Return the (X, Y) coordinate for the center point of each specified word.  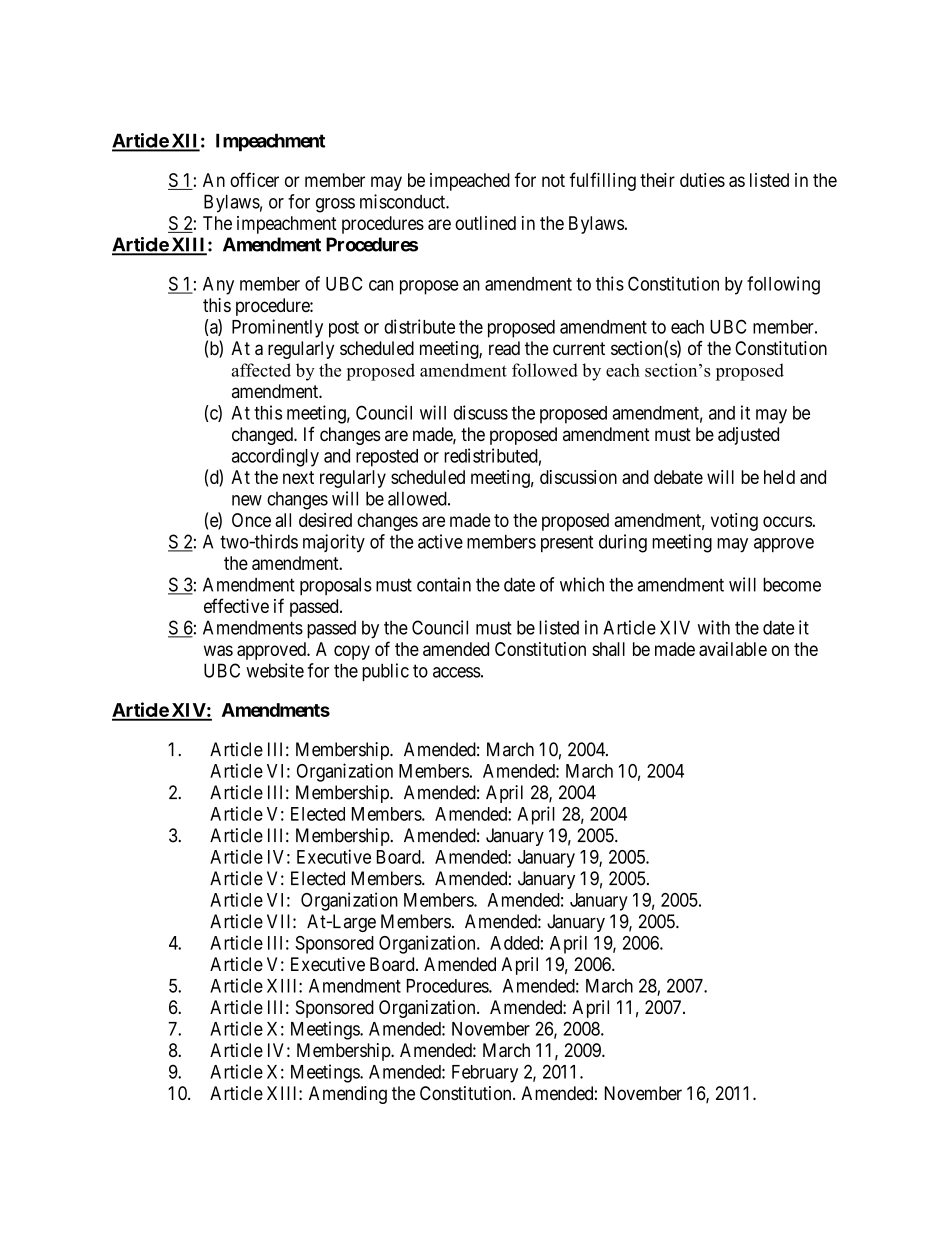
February (485, 1074)
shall (608, 649)
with (714, 627)
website (275, 670)
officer (254, 179)
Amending (348, 1095)
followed (545, 370)
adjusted (748, 436)
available (733, 649)
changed (263, 436)
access (457, 672)
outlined (485, 223)
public (385, 672)
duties (702, 180)
